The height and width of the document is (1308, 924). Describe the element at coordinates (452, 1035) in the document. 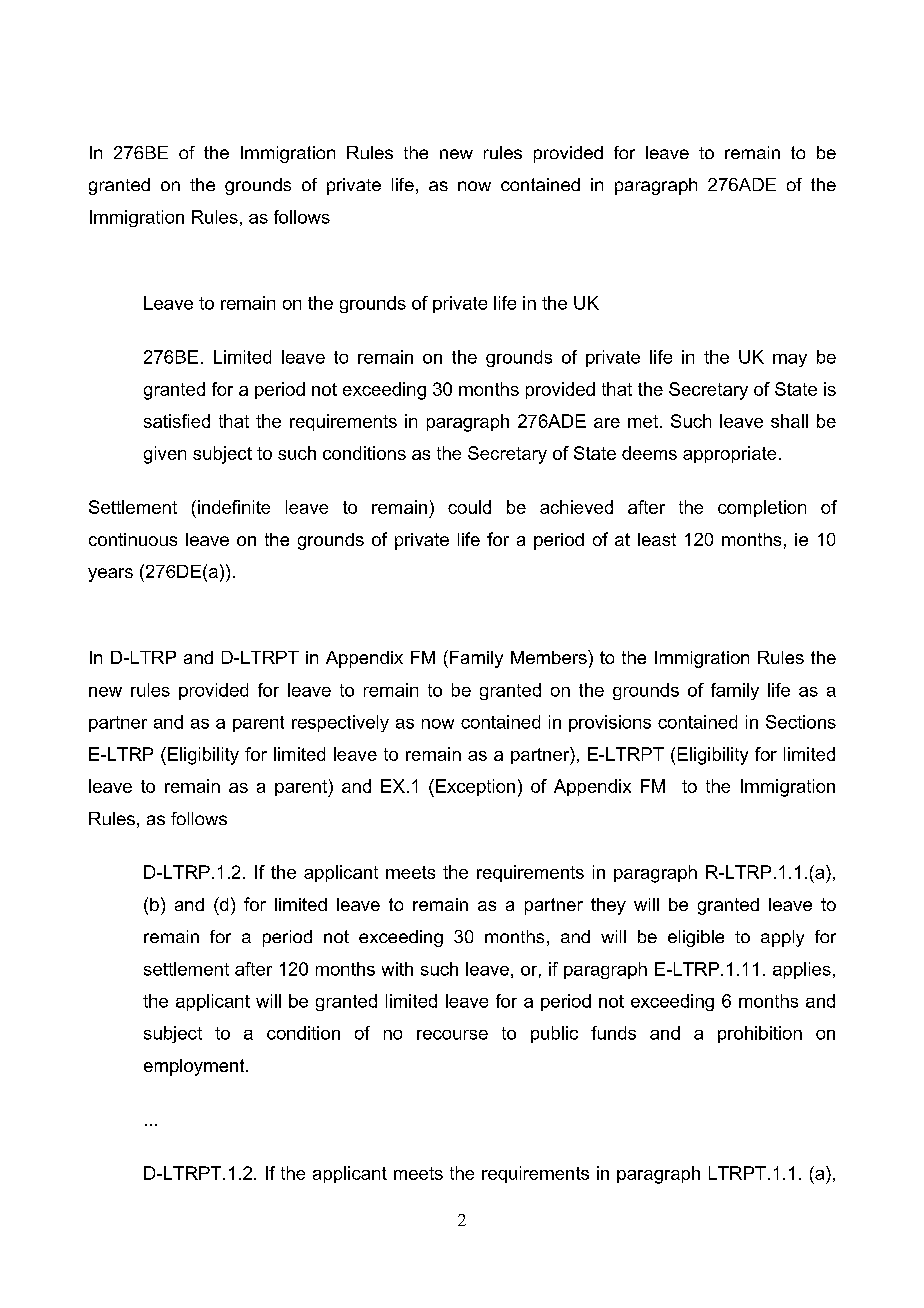

I see `recourse` at that location.
